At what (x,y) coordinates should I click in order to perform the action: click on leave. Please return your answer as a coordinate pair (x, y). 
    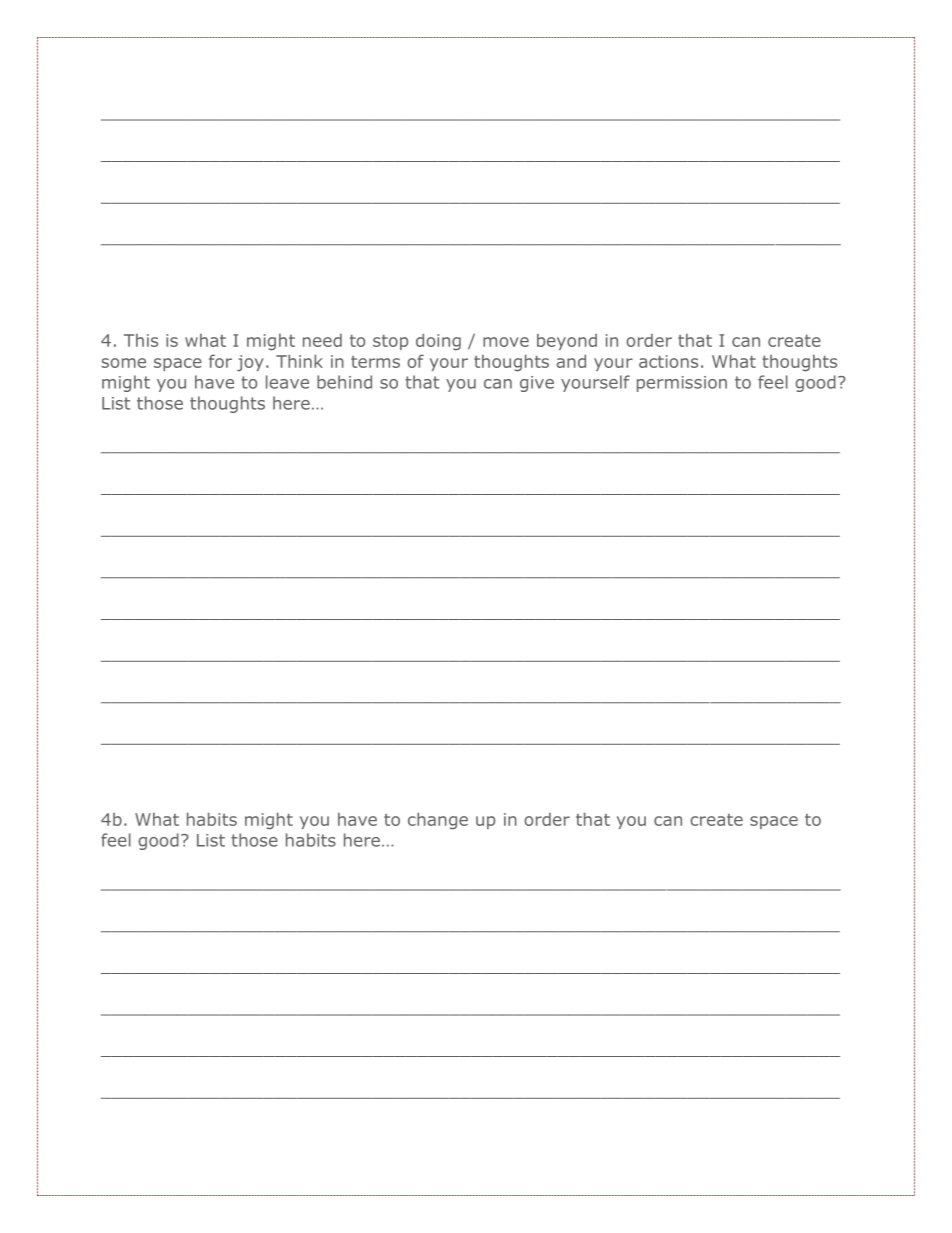
    Looking at the image, I should click on (287, 382).
